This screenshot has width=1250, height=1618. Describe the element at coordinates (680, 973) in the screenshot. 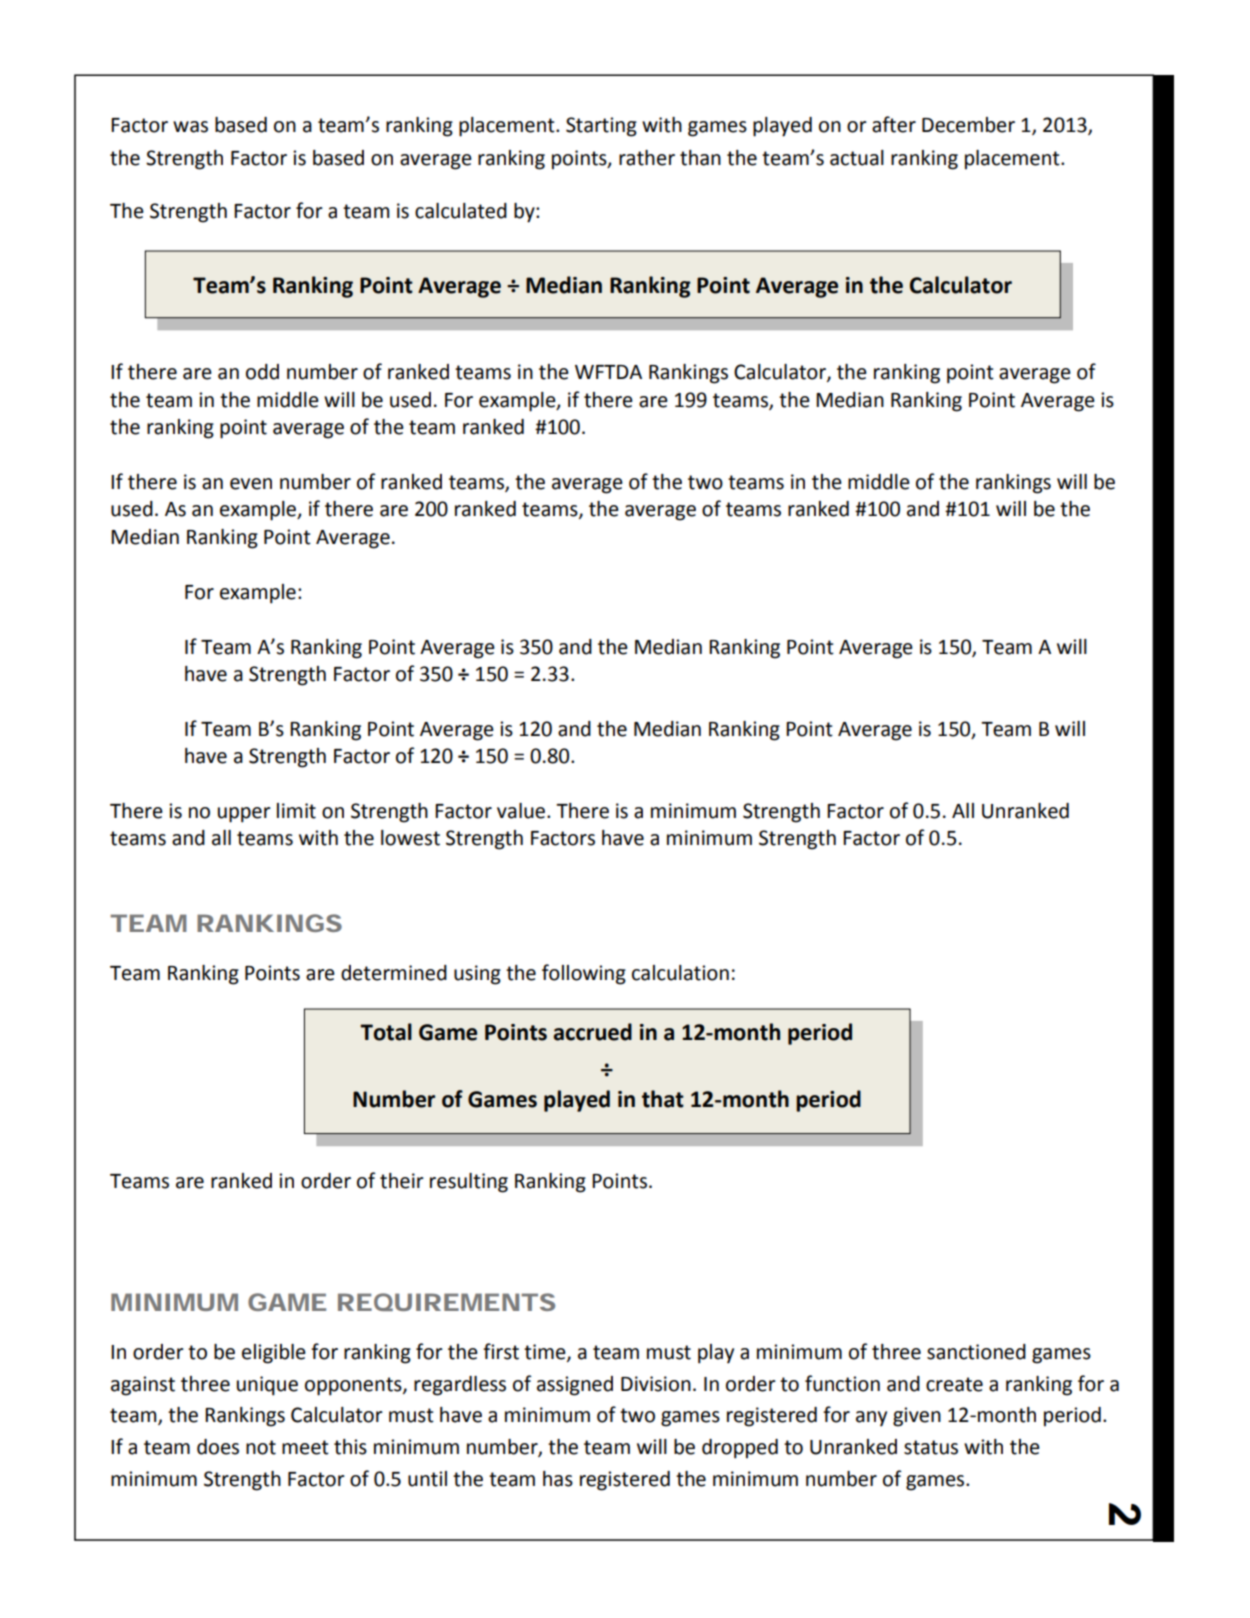

I see `calculation` at that location.
